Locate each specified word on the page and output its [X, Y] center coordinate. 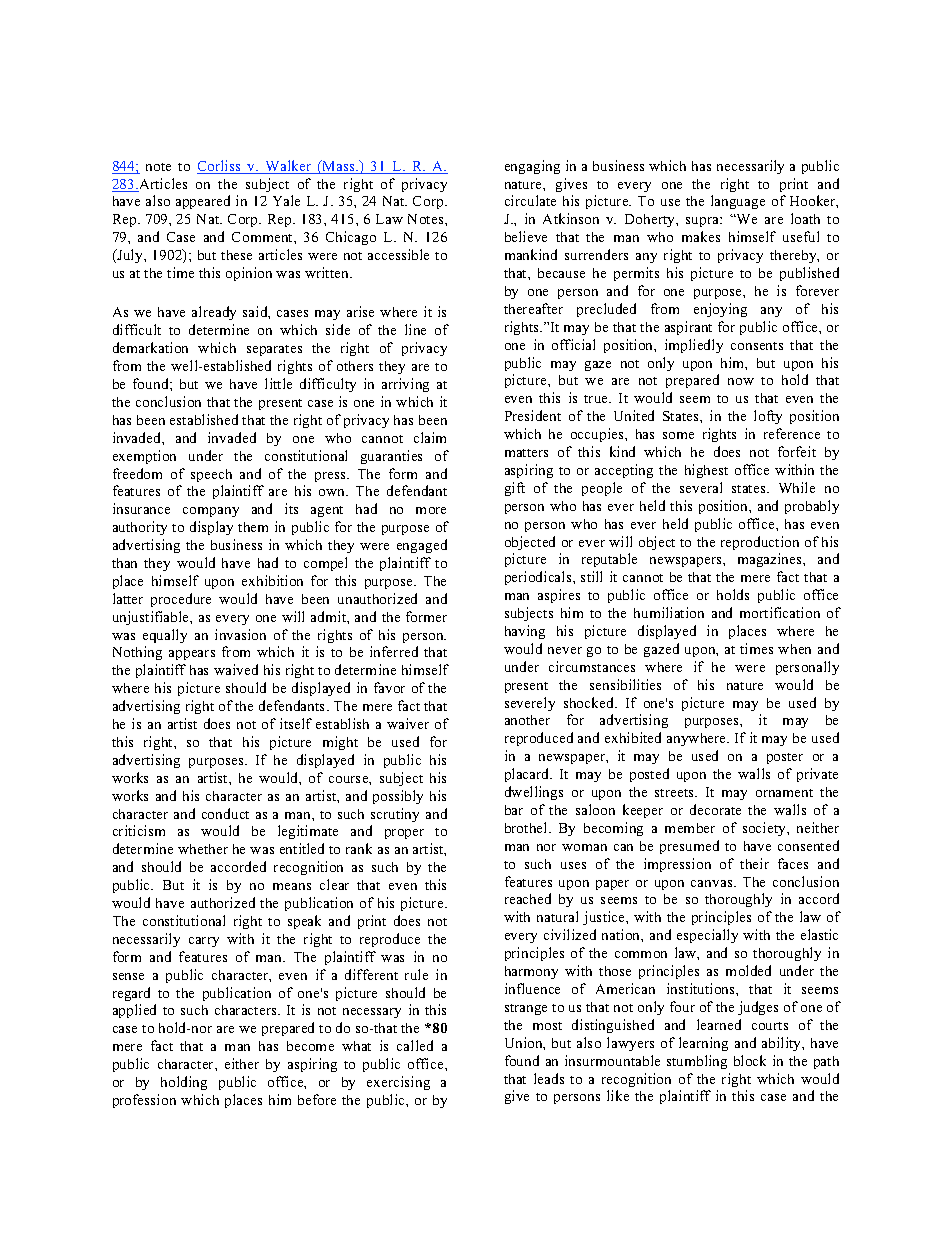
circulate [530, 200]
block [750, 1060]
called [415, 1045]
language [738, 202]
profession [144, 1101]
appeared [203, 202]
